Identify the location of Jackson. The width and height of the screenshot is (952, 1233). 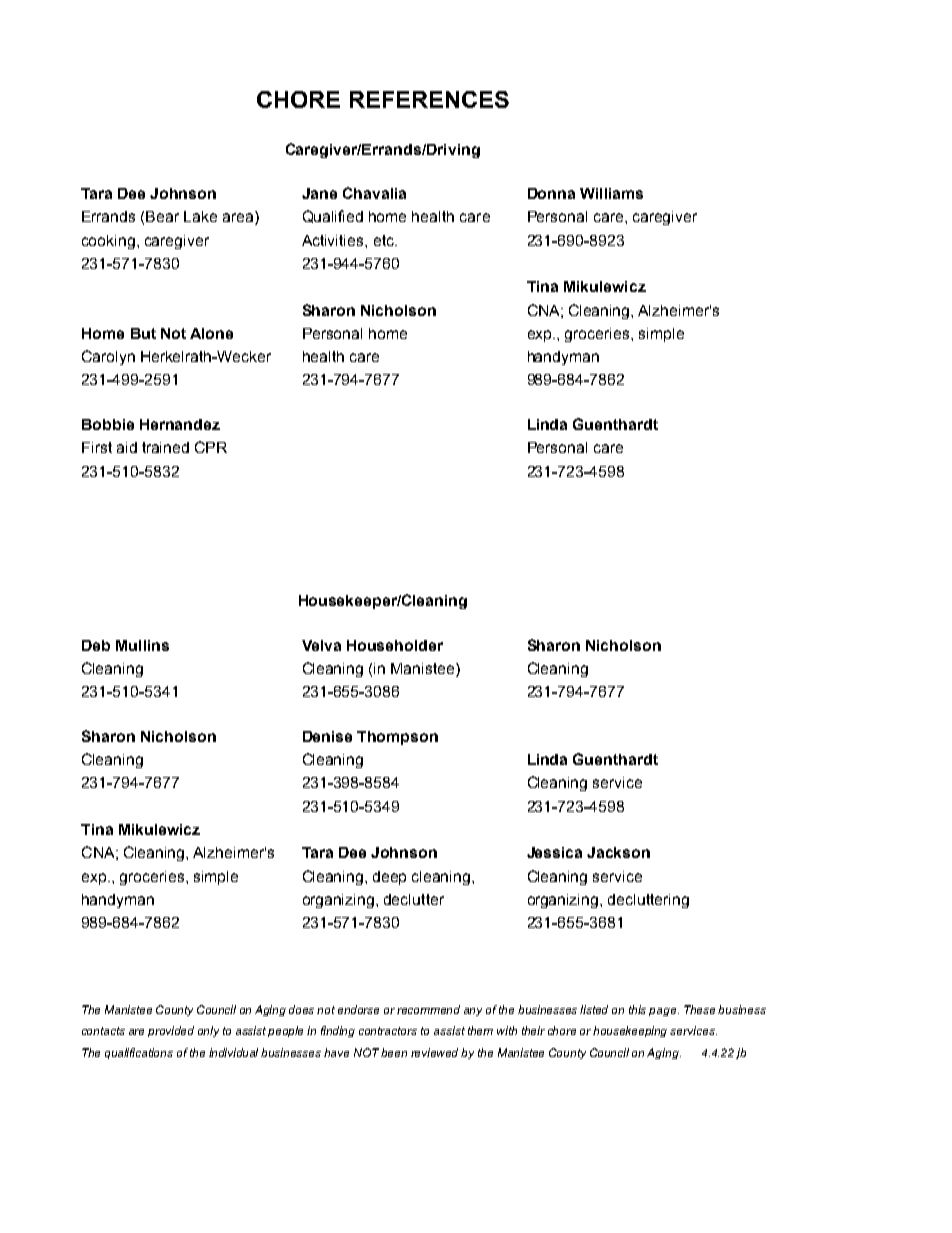
(618, 852).
